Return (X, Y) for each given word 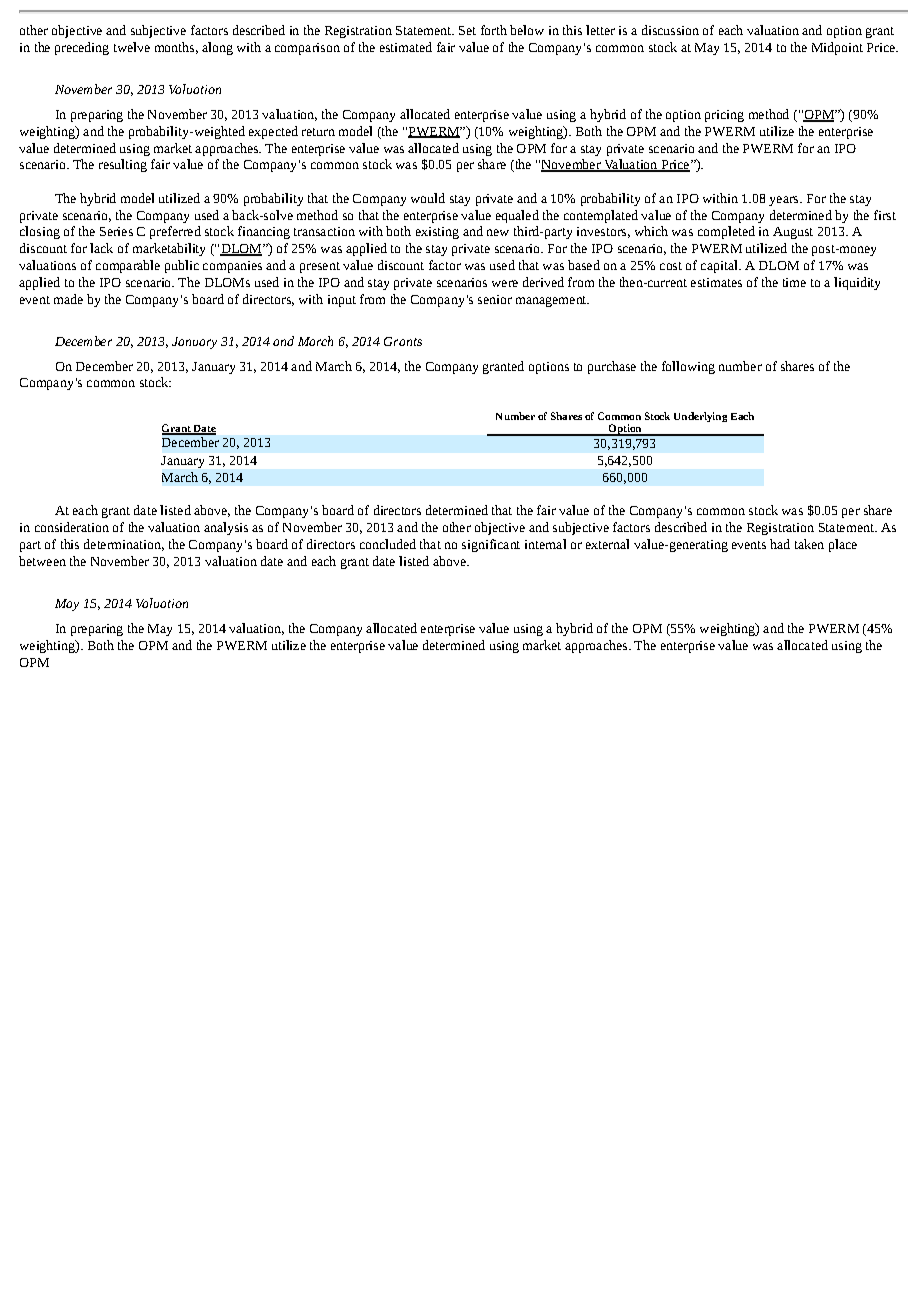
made (68, 299)
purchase (612, 367)
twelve (132, 47)
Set (467, 30)
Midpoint (837, 48)
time (794, 282)
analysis (226, 528)
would (428, 198)
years (785, 201)
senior (495, 299)
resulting (123, 165)
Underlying (700, 417)
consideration (72, 527)
